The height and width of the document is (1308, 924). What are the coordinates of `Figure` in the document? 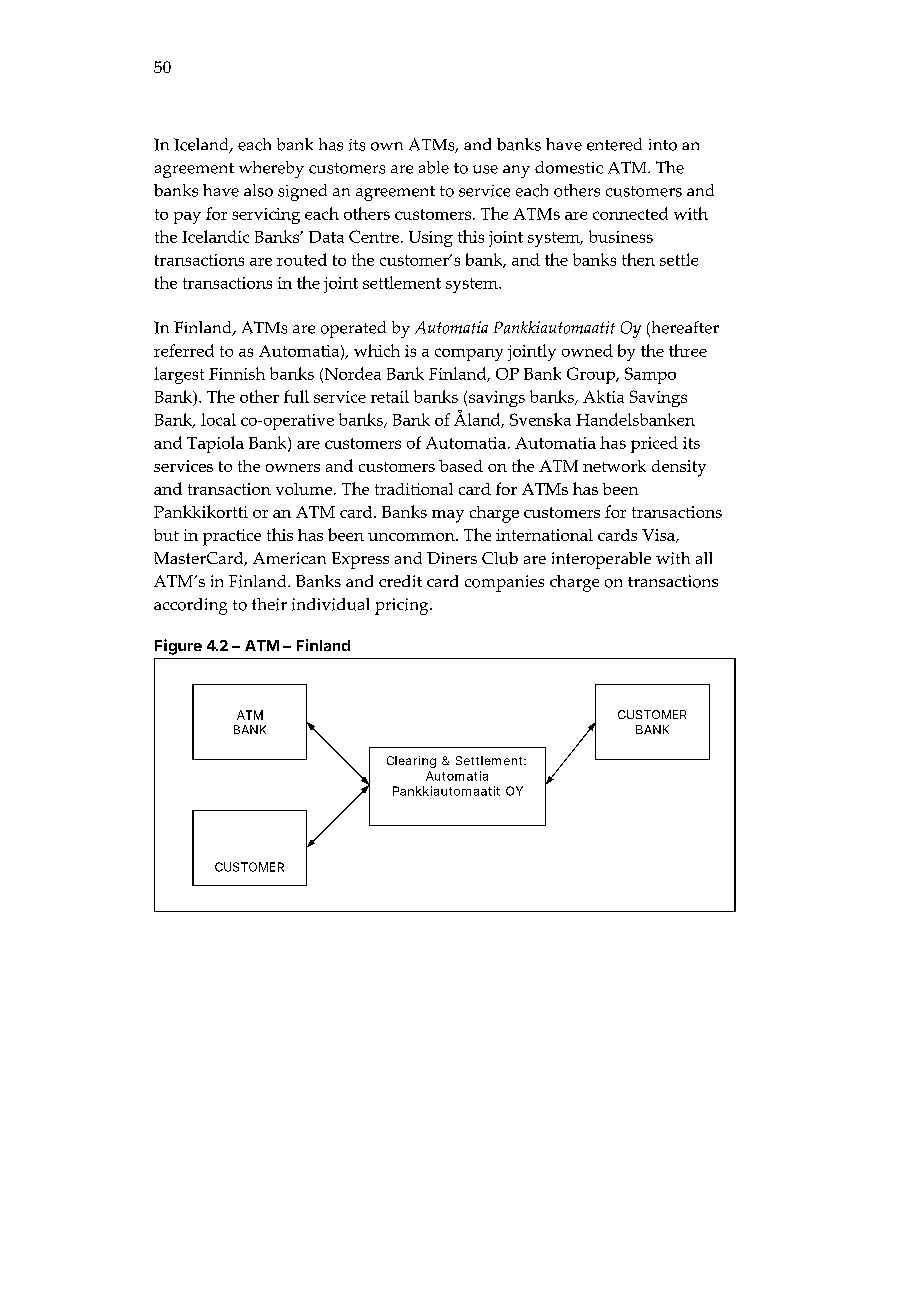 It's located at (178, 647).
